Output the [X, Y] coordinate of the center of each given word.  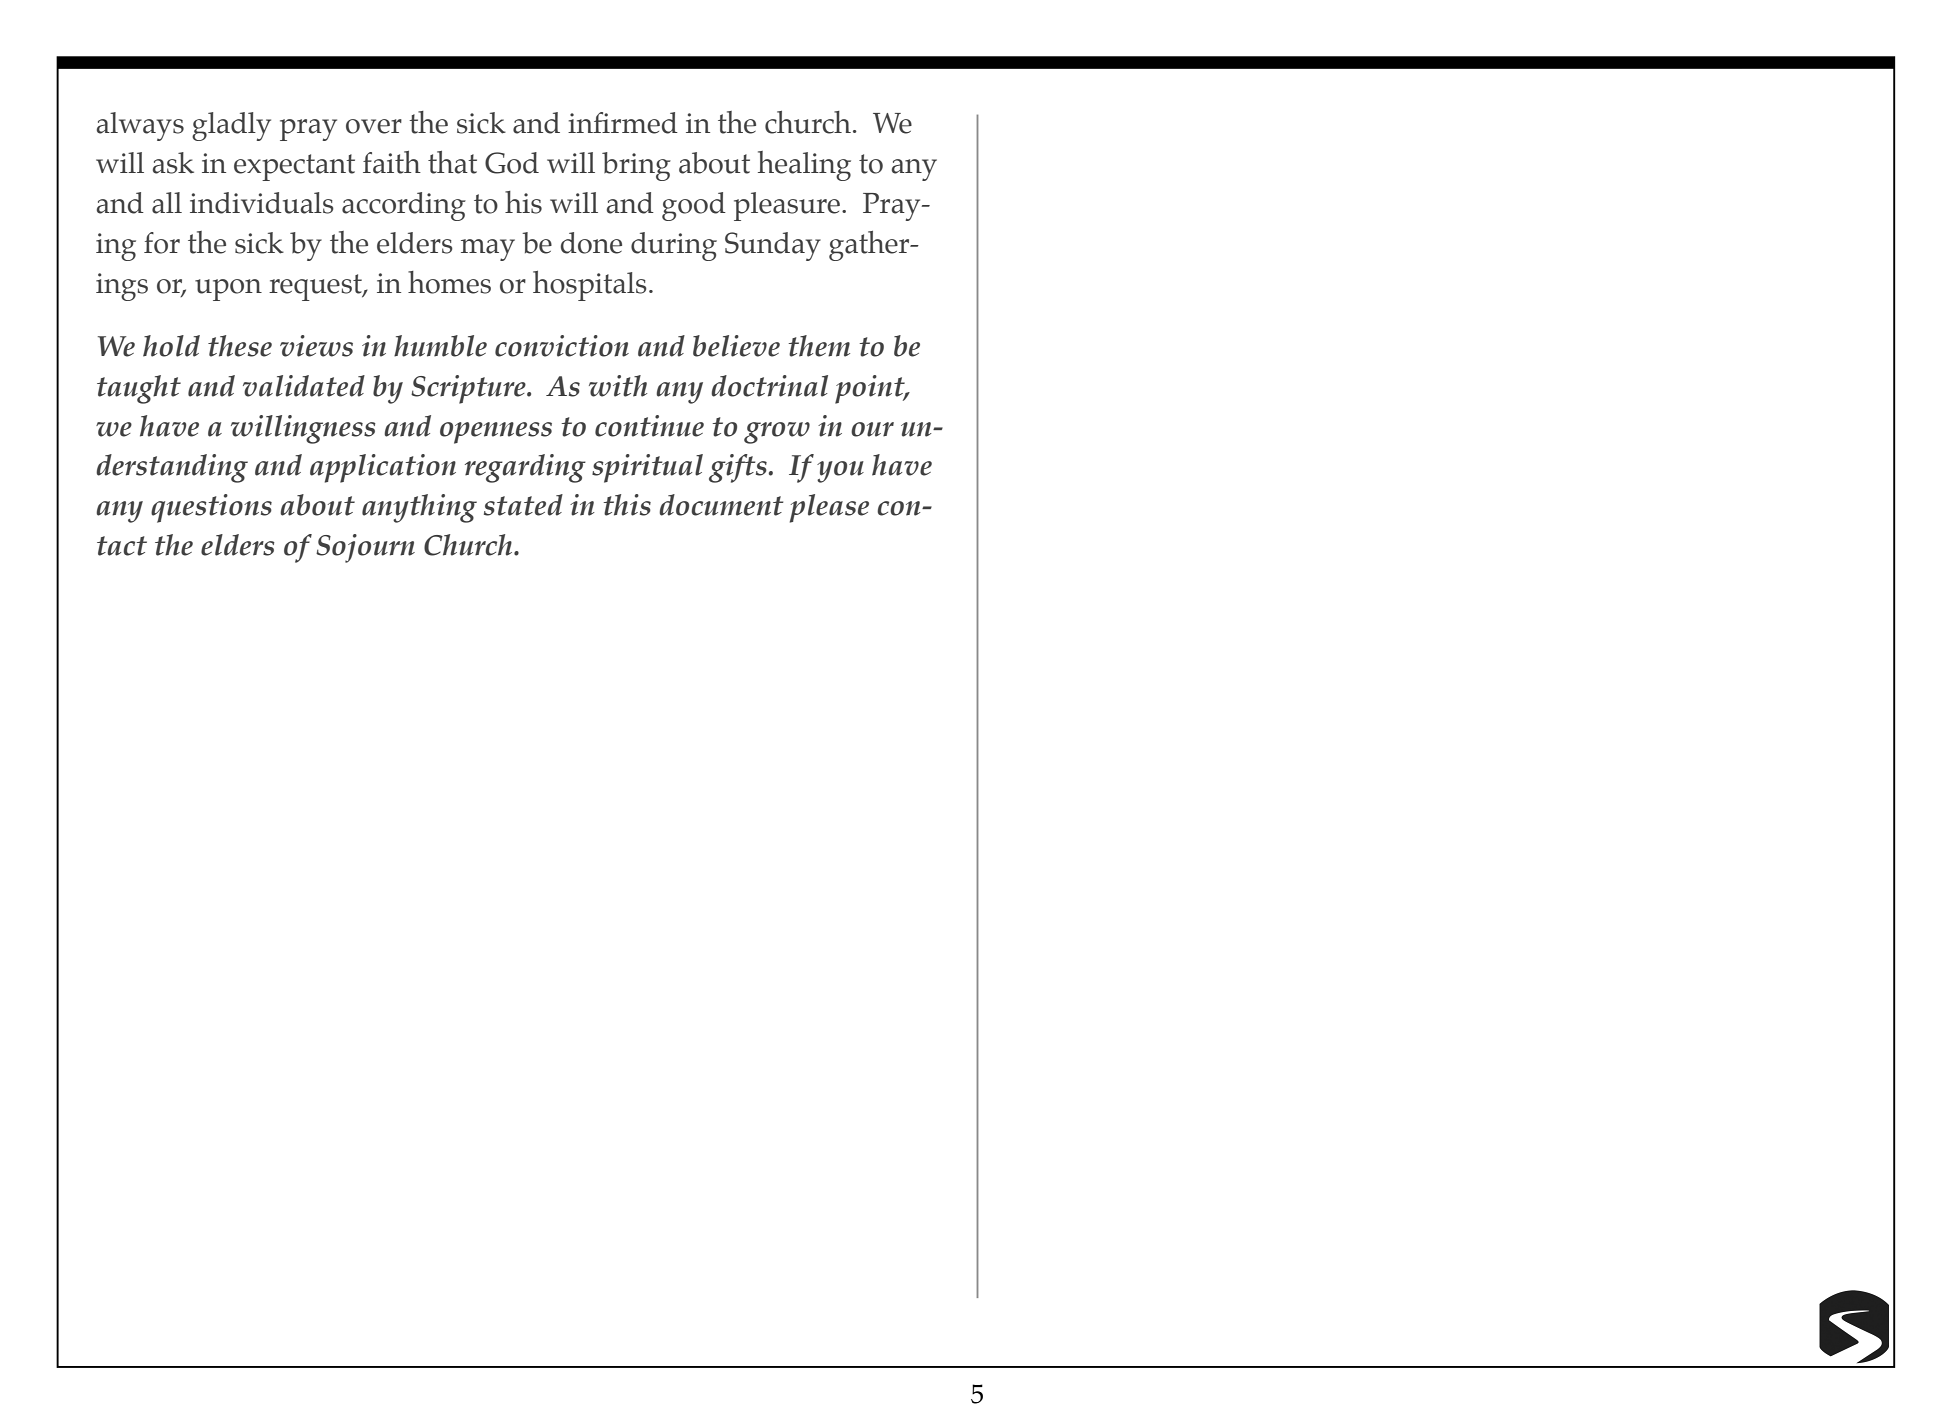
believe [736, 346]
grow [777, 433]
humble [440, 346]
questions [211, 508]
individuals [262, 203]
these [240, 346]
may [488, 250]
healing [804, 166]
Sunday [773, 246]
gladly [231, 126]
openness [496, 433]
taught [139, 389]
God [512, 163]
